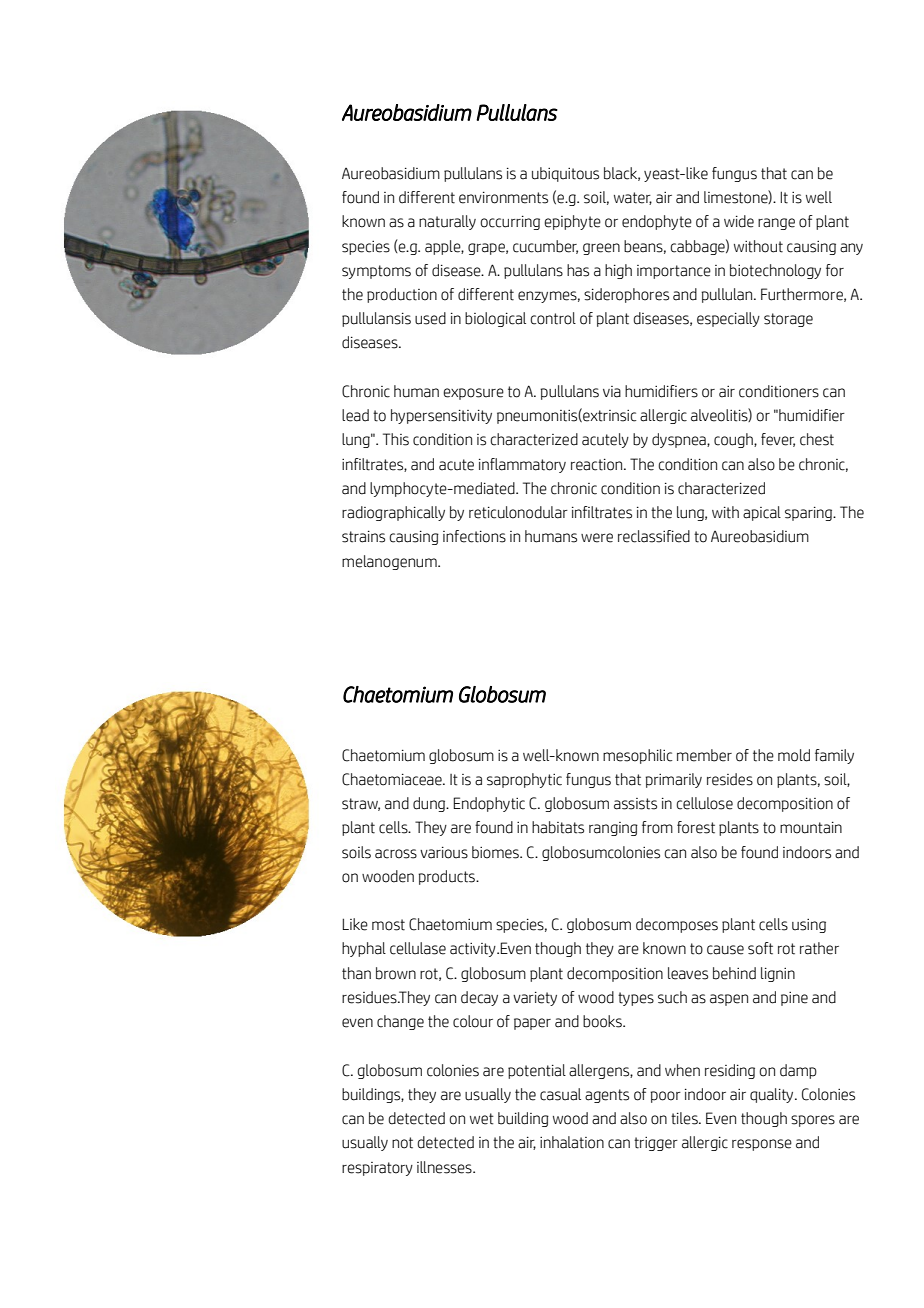  What do you see at coordinates (402, 1143) in the image?
I see `not` at bounding box center [402, 1143].
